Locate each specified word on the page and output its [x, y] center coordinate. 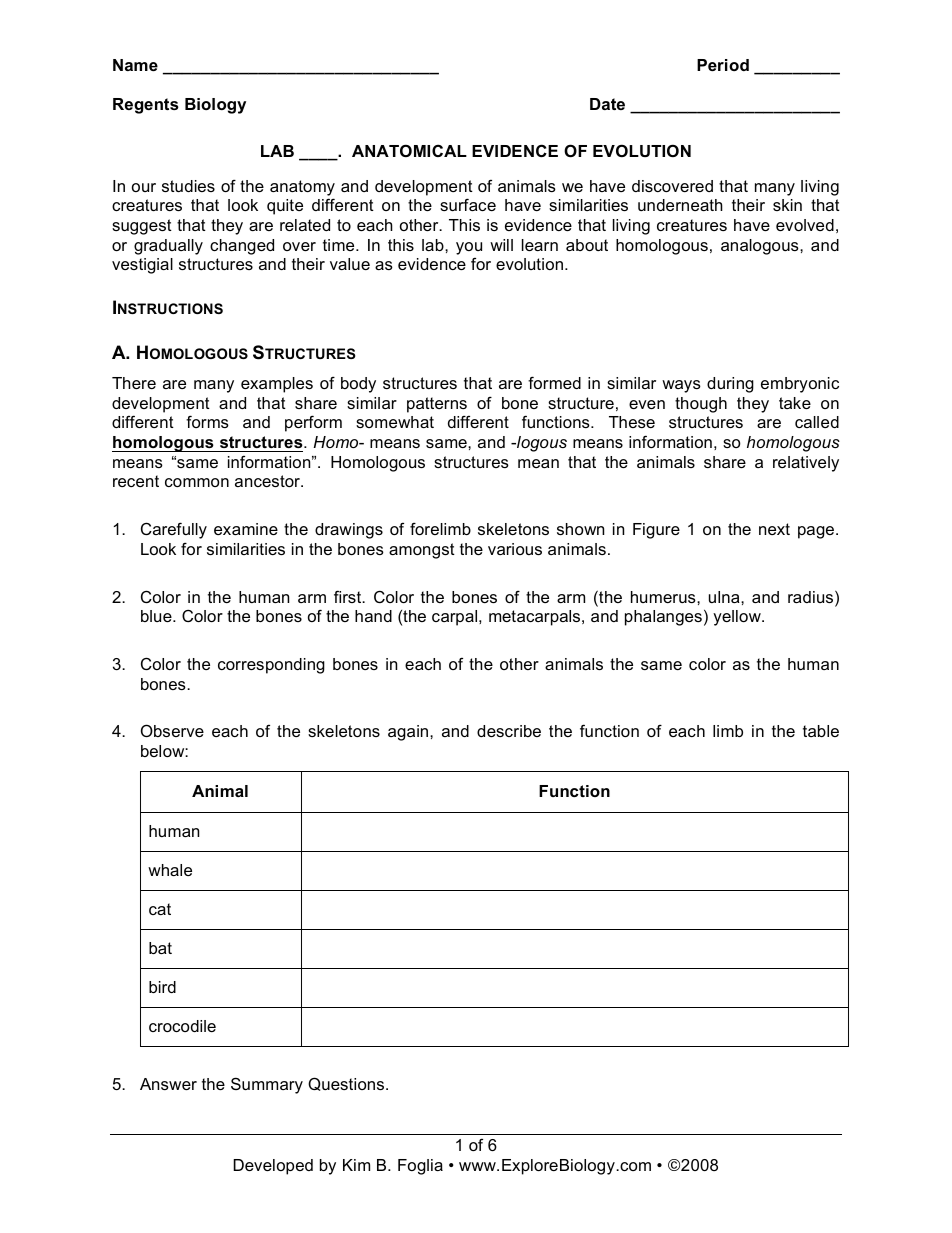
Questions [347, 1084]
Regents [146, 106]
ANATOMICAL [409, 150]
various [515, 549]
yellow [738, 618]
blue [157, 616]
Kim [356, 1165]
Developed [273, 1167]
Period [723, 65]
